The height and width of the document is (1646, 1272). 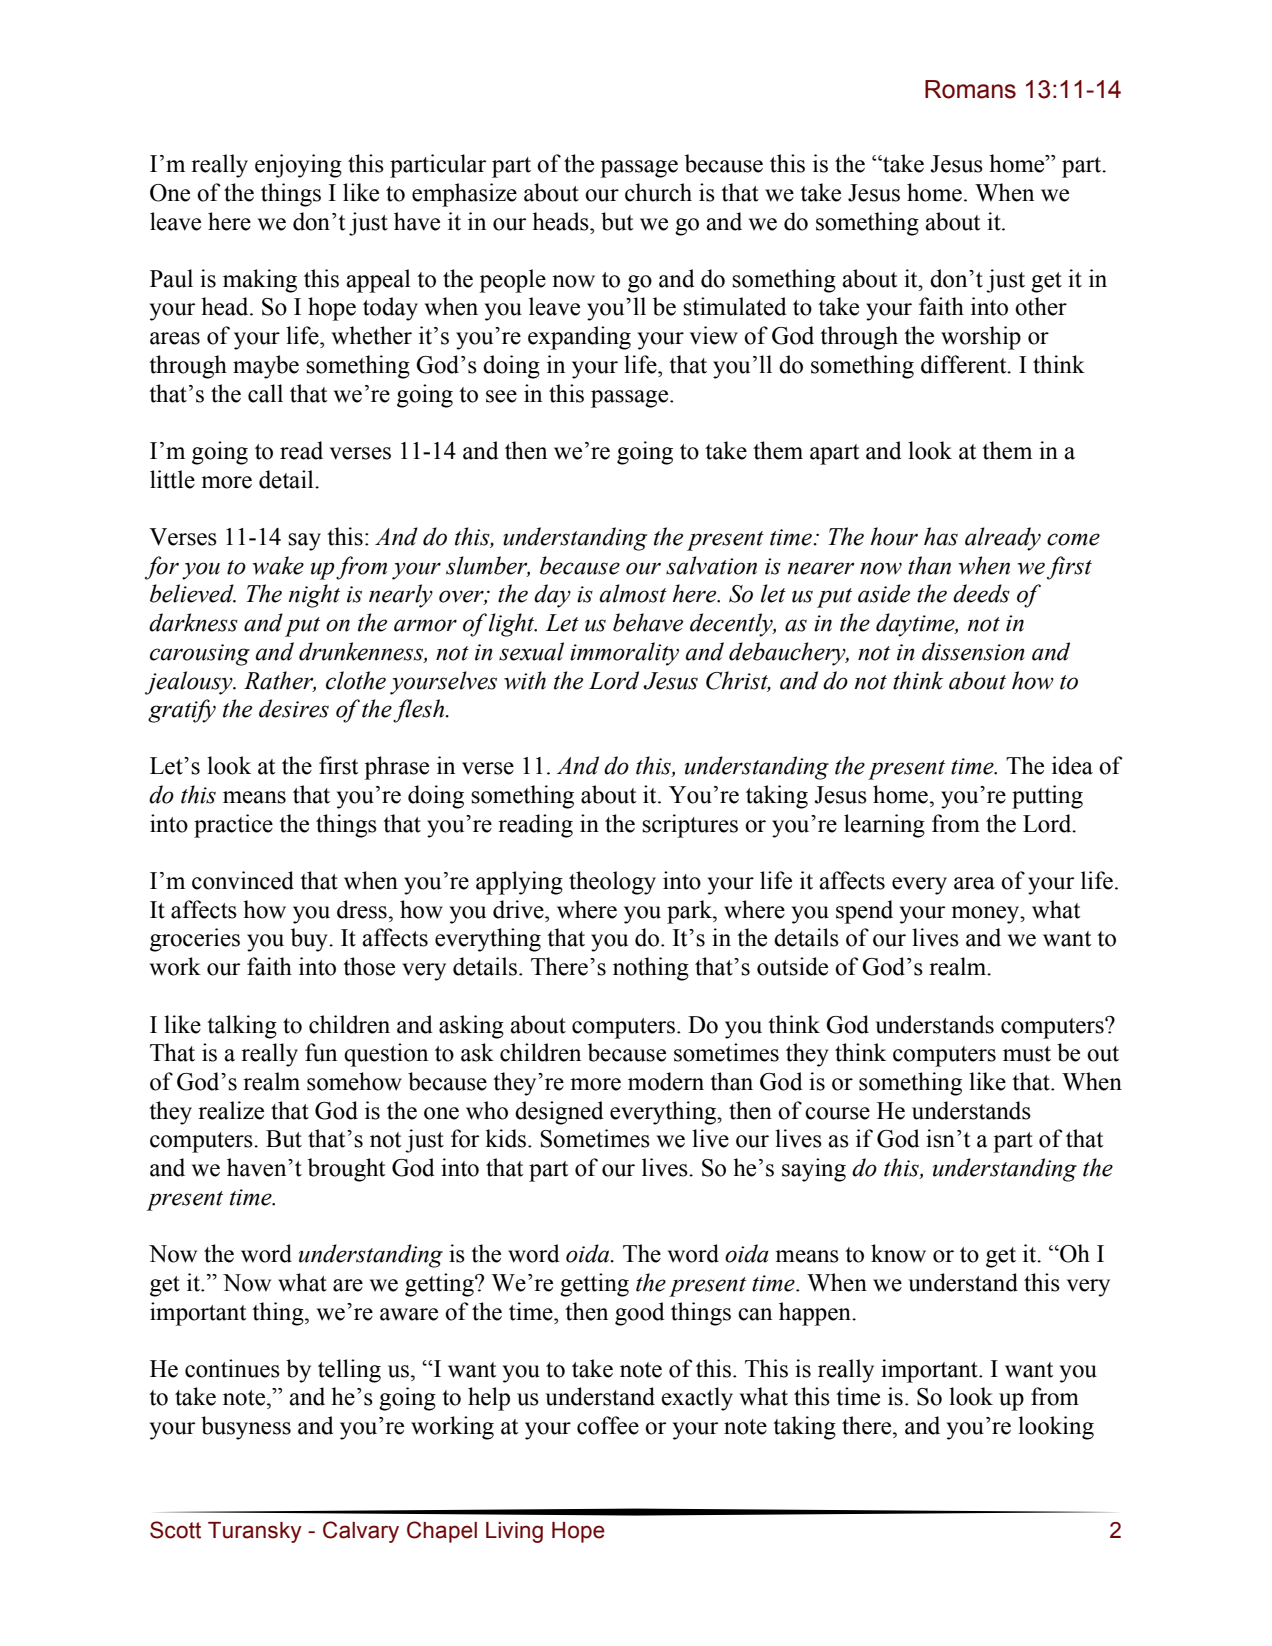 I want to click on coffee, so click(x=608, y=1425).
